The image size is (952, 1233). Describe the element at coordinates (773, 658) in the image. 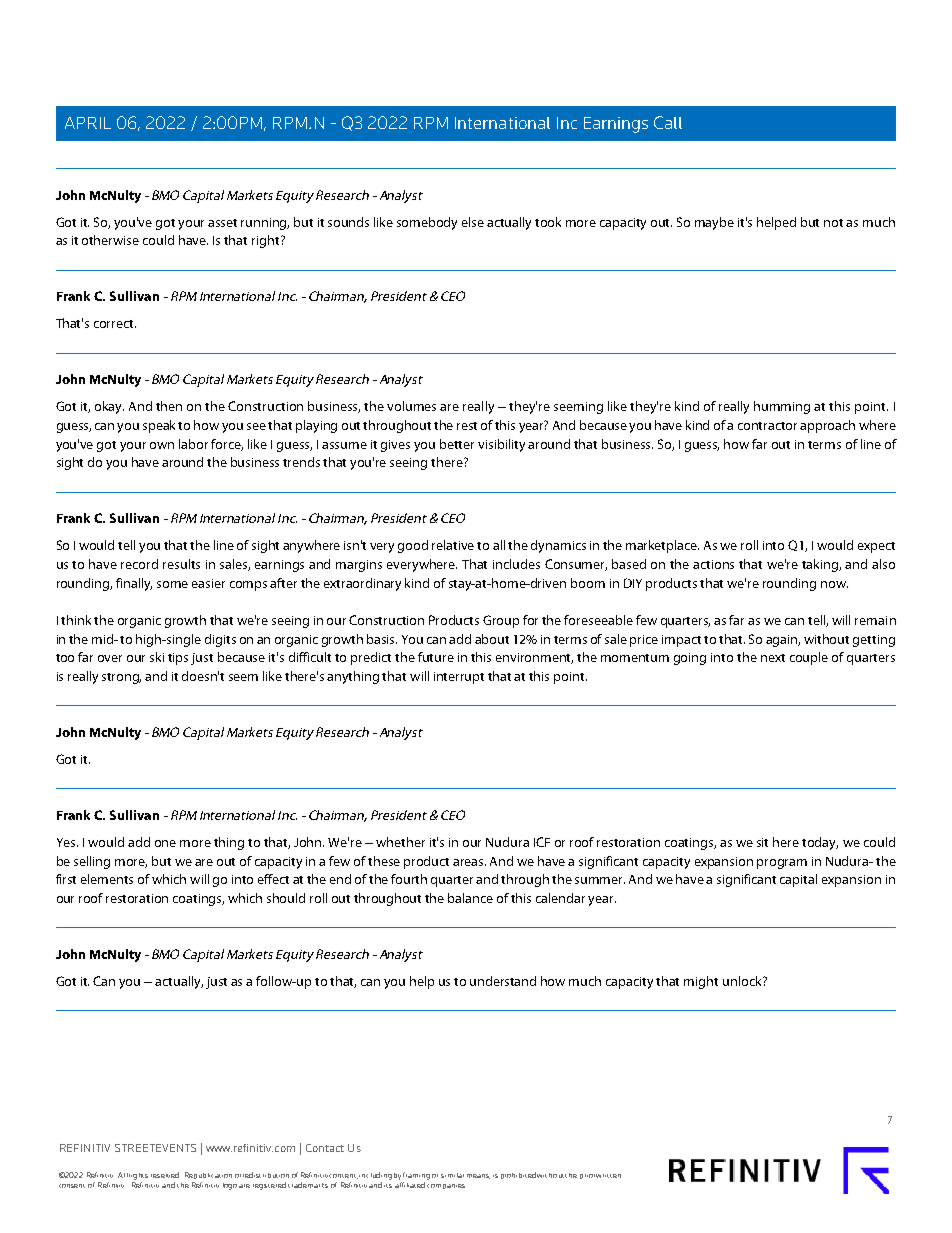

I see `next` at that location.
